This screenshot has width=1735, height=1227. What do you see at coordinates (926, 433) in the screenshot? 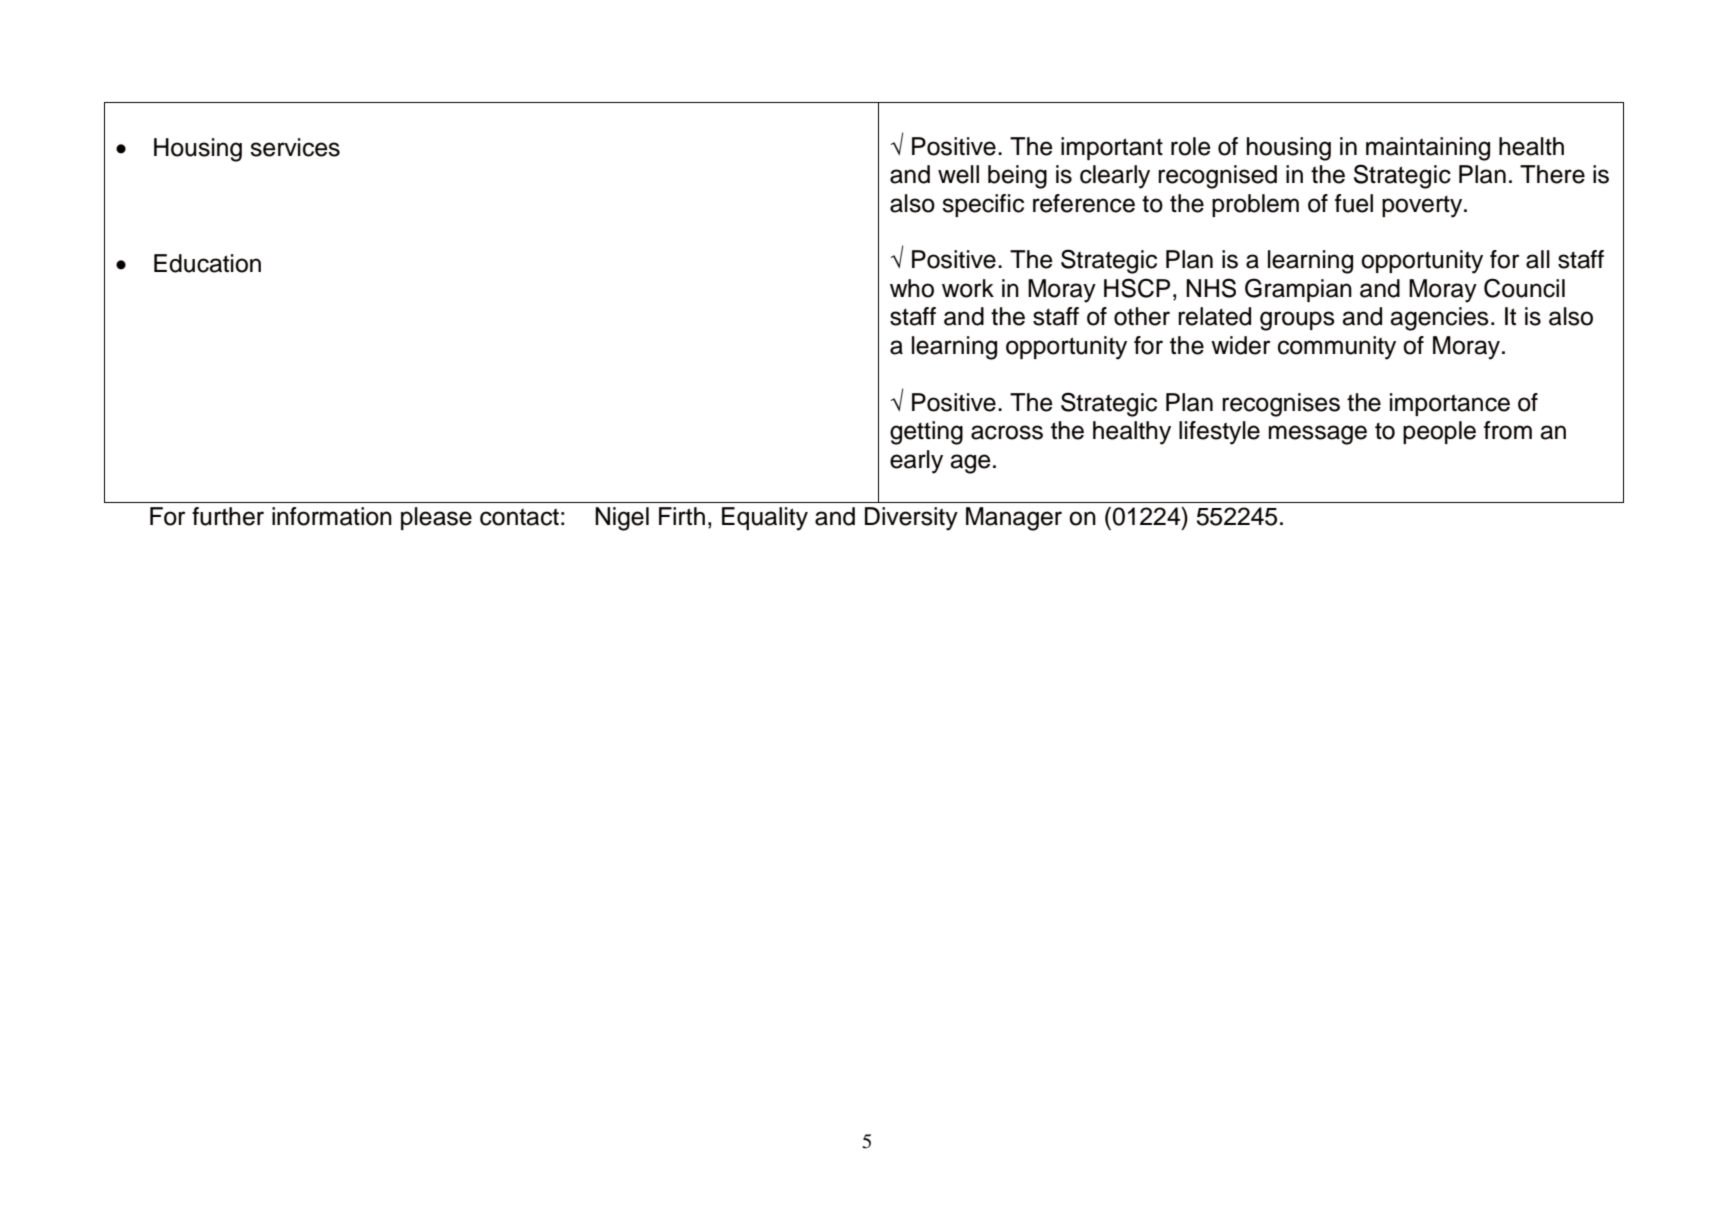
I see `getting` at bounding box center [926, 433].
